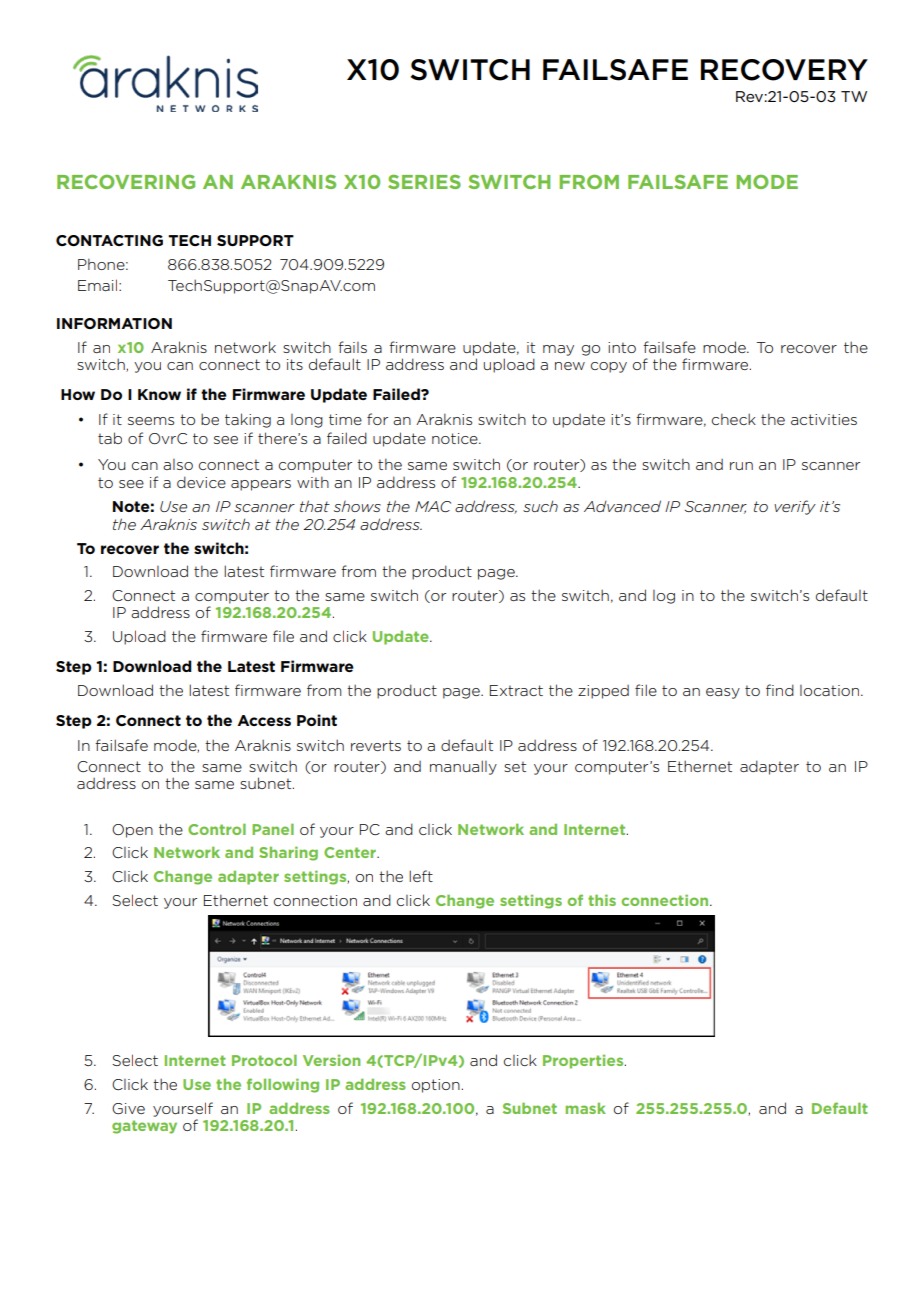  I want to click on Access, so click(264, 720).
